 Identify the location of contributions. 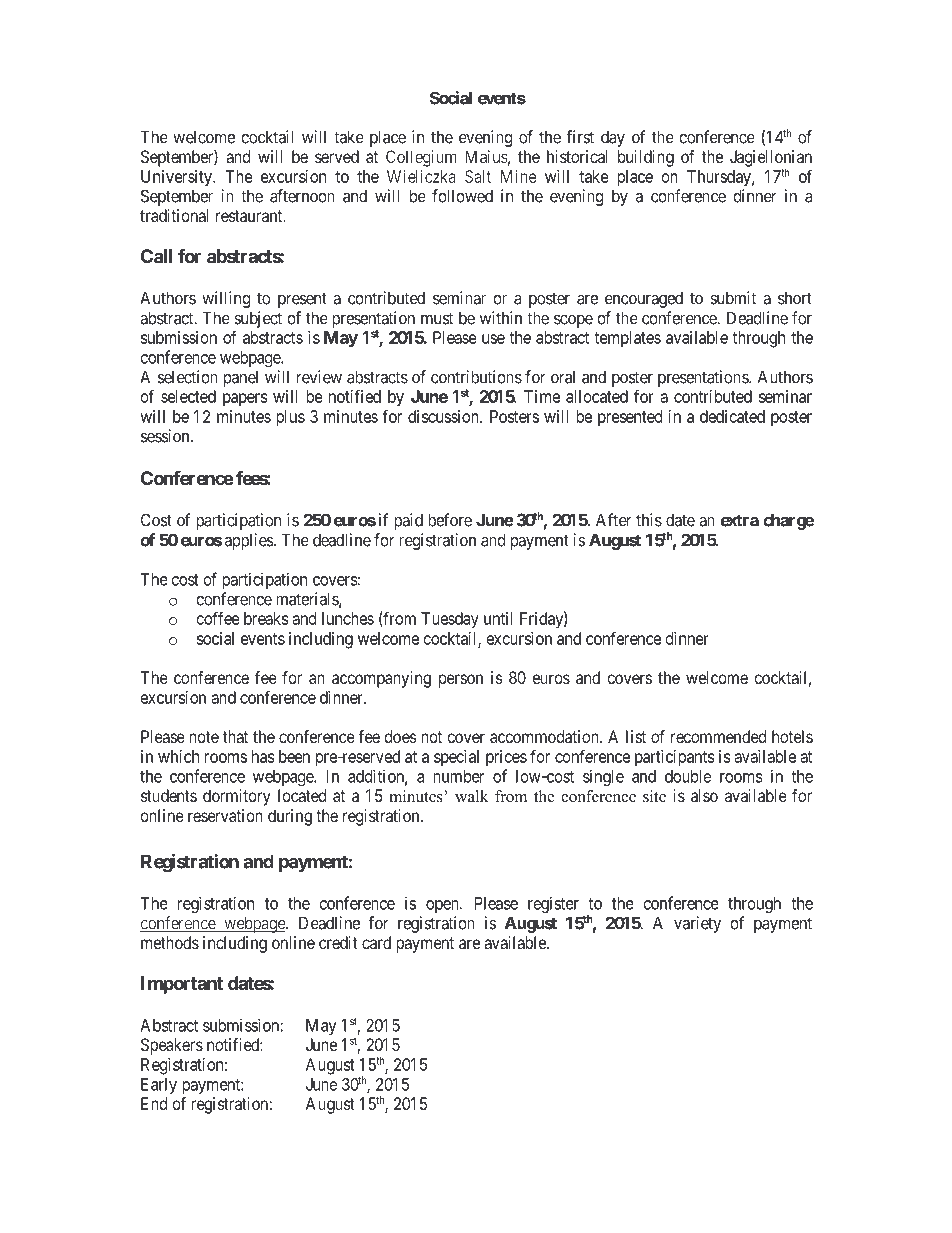
(476, 377).
